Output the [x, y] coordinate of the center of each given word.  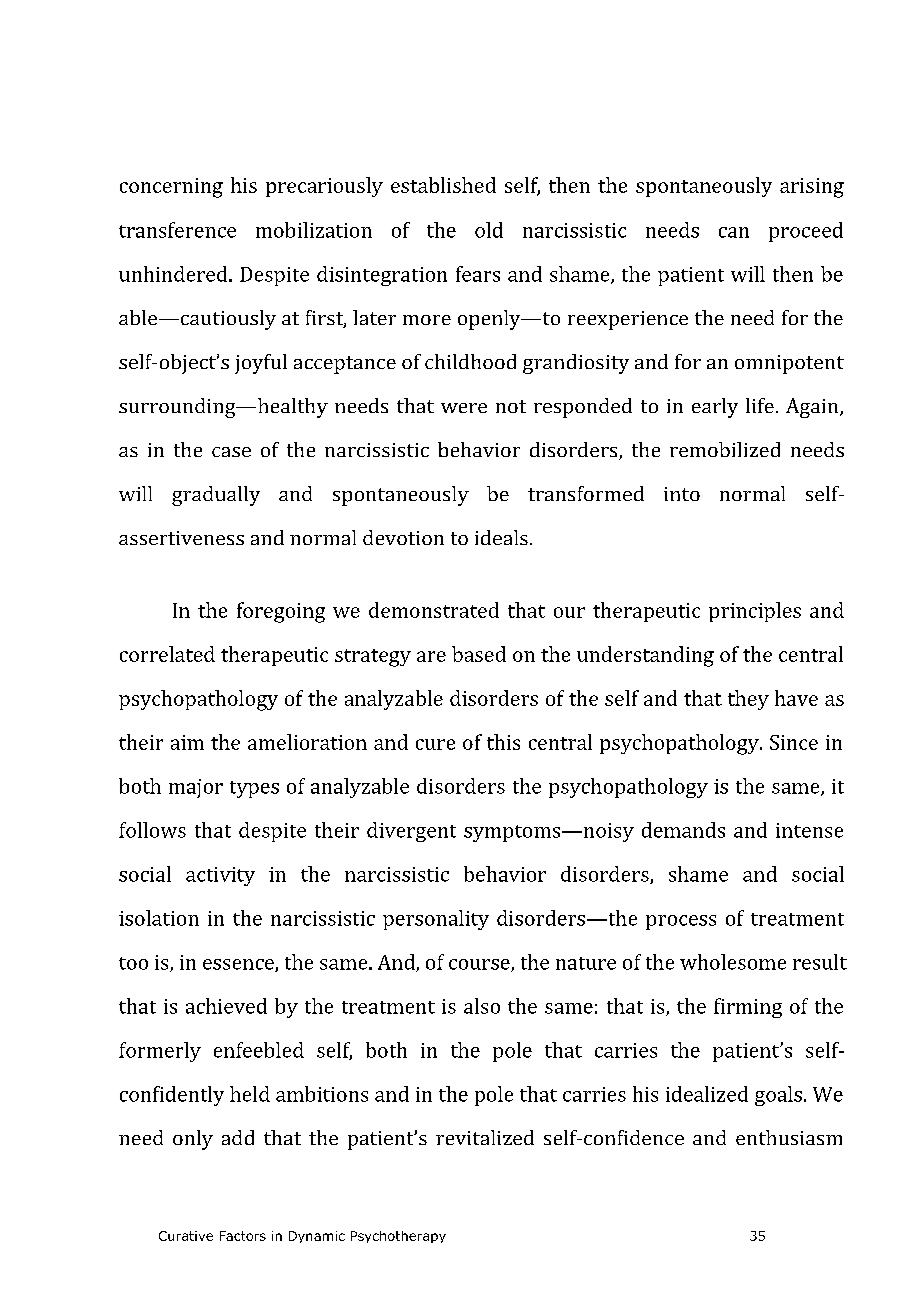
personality [436, 920]
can [734, 232]
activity [220, 876]
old [489, 230]
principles [755, 612]
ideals [501, 537]
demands [683, 830]
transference [177, 230]
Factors [243, 1236]
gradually [216, 496]
